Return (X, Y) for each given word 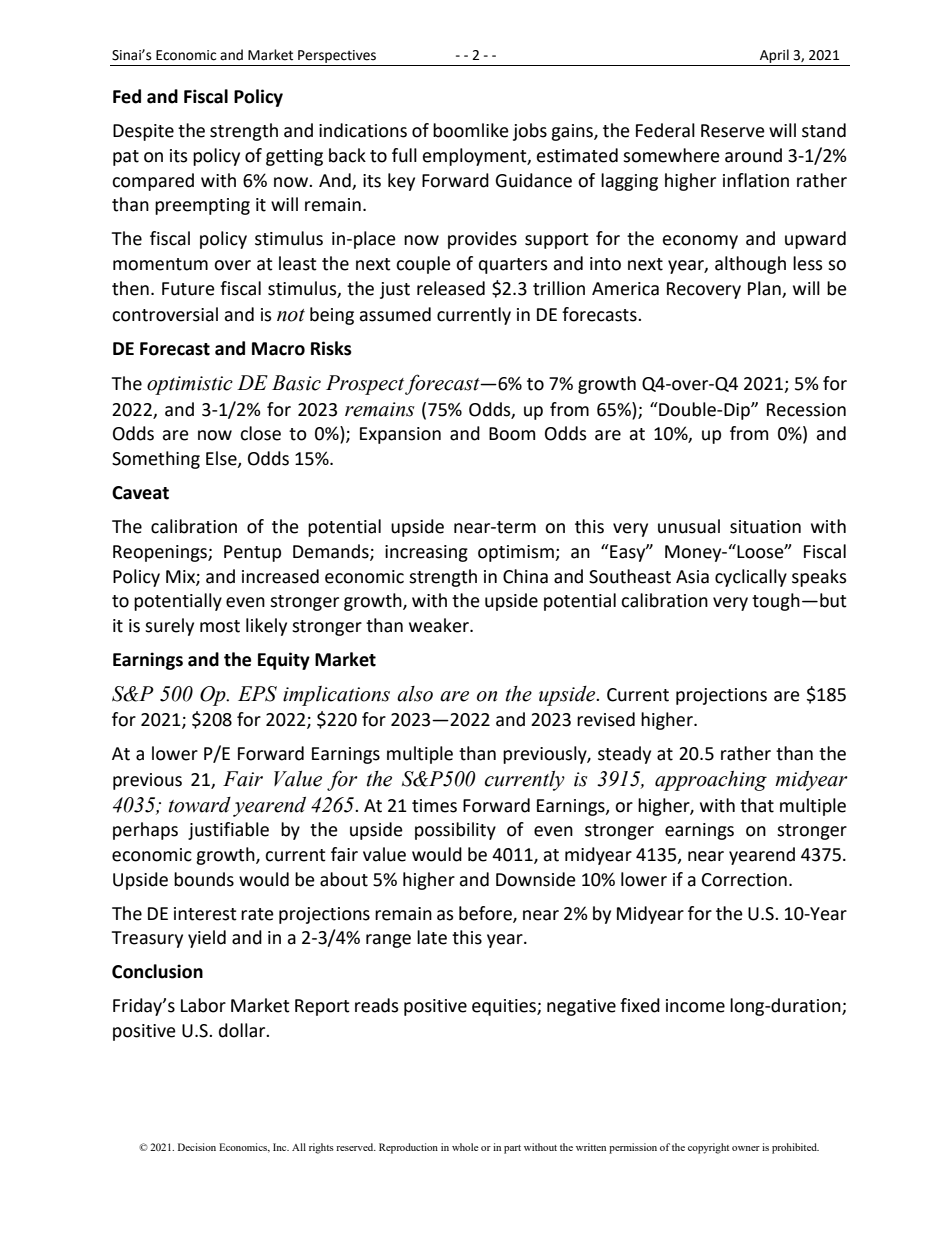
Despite (143, 132)
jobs (530, 132)
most (220, 626)
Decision (197, 1147)
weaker (440, 625)
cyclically (751, 578)
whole (465, 1147)
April (774, 56)
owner (746, 1148)
